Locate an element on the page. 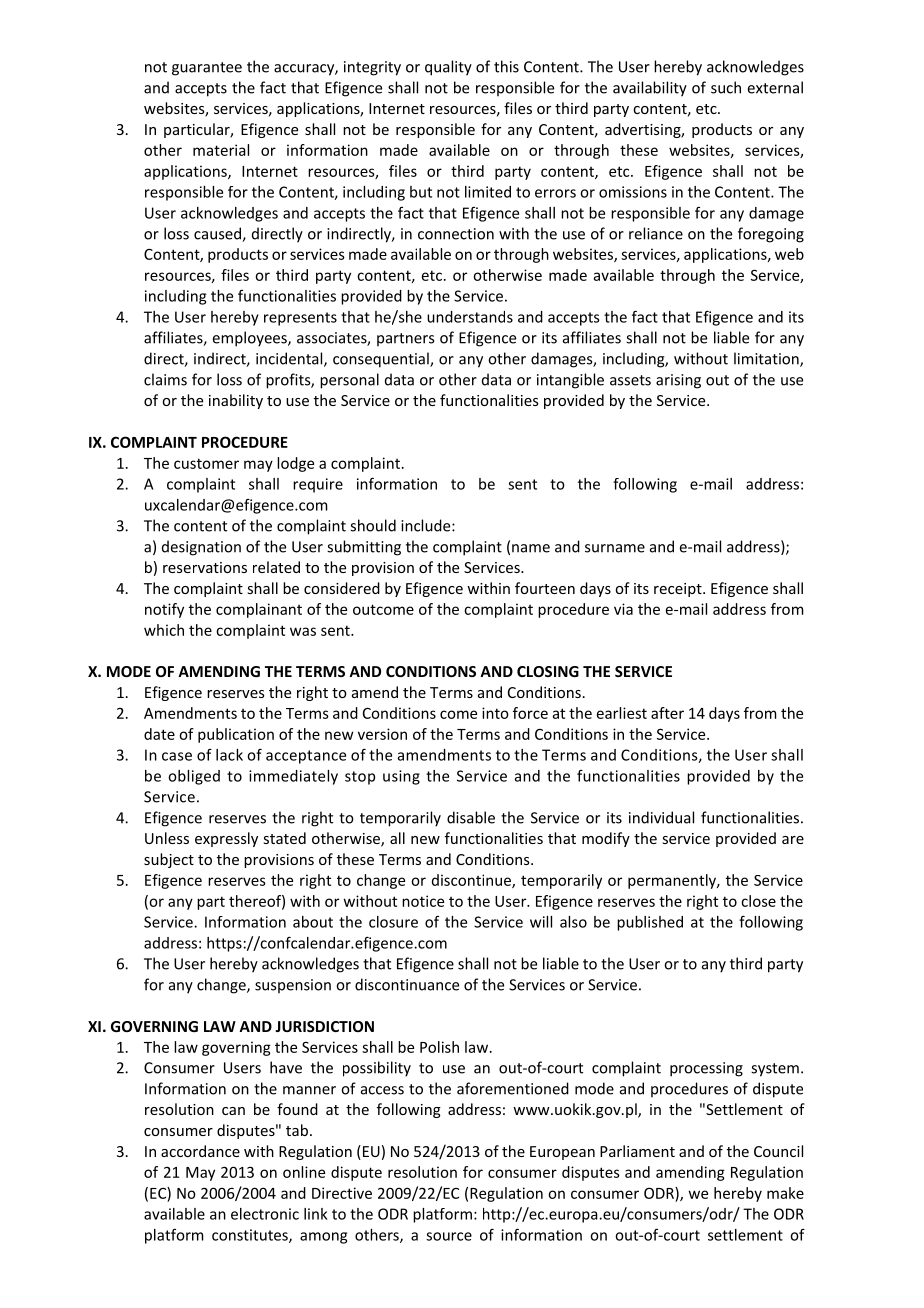  quality is located at coordinates (448, 68).
